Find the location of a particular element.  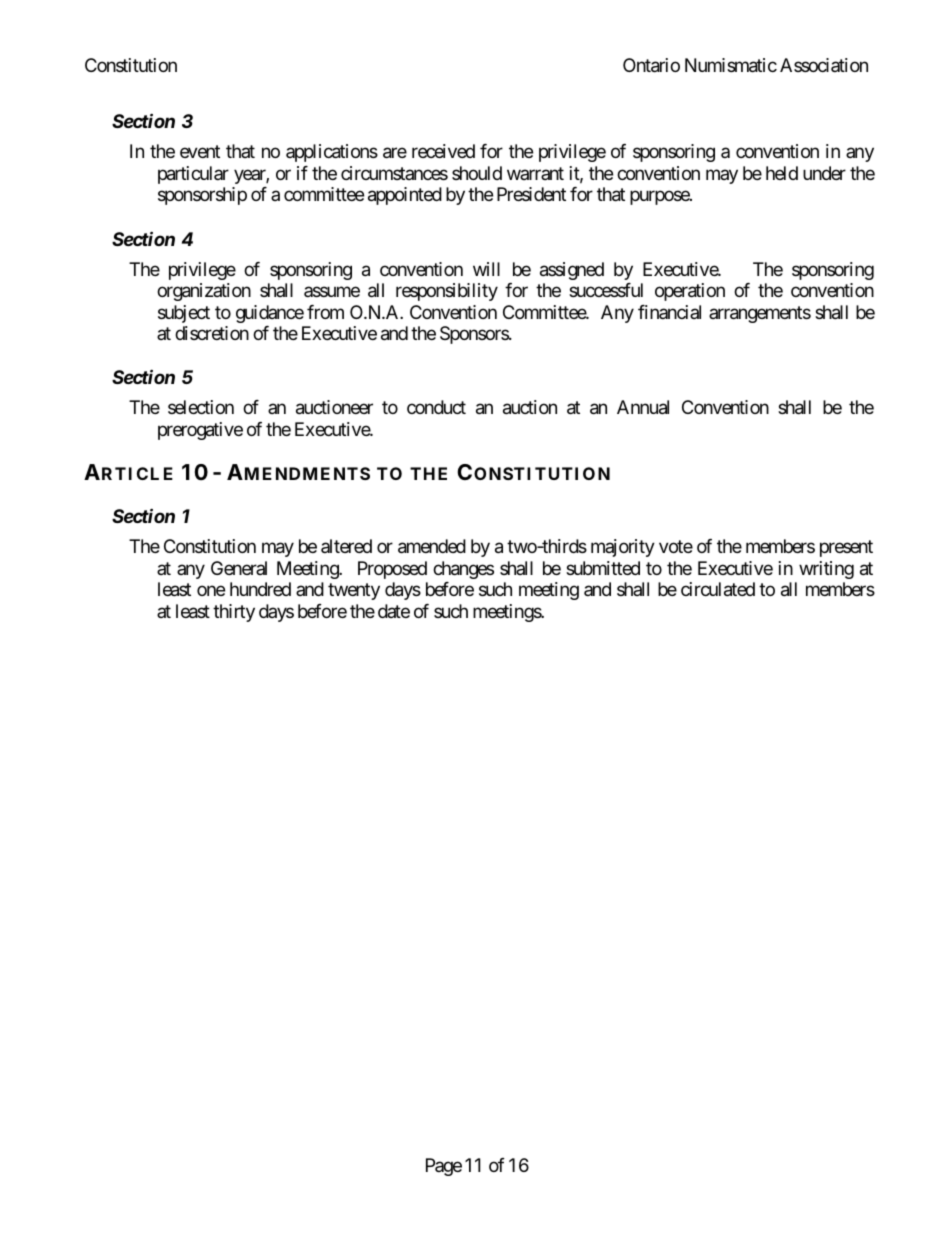

operation is located at coordinates (690, 292).
